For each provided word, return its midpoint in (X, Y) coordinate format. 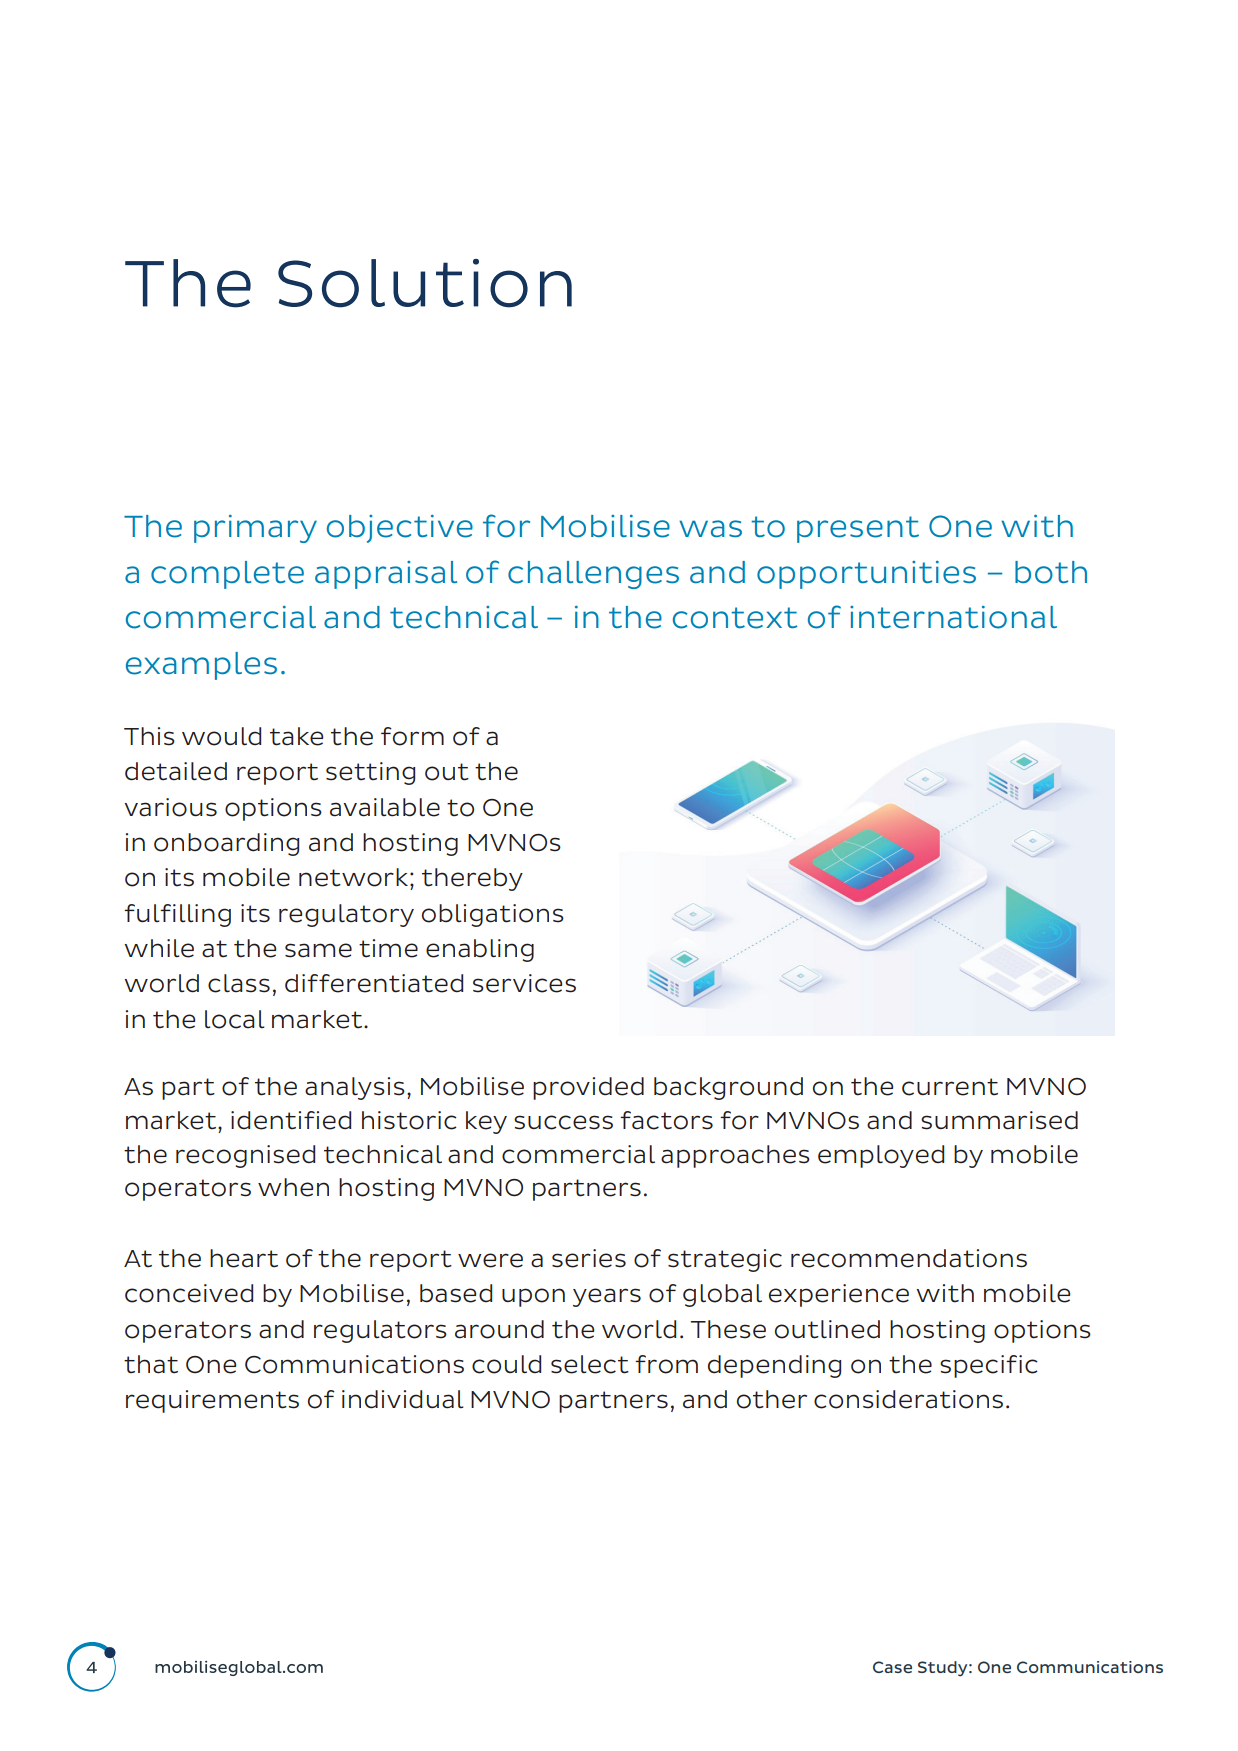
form (412, 736)
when (293, 1187)
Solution (425, 283)
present (858, 529)
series (589, 1258)
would (221, 736)
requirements (212, 1401)
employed (881, 1156)
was (710, 529)
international (953, 617)
